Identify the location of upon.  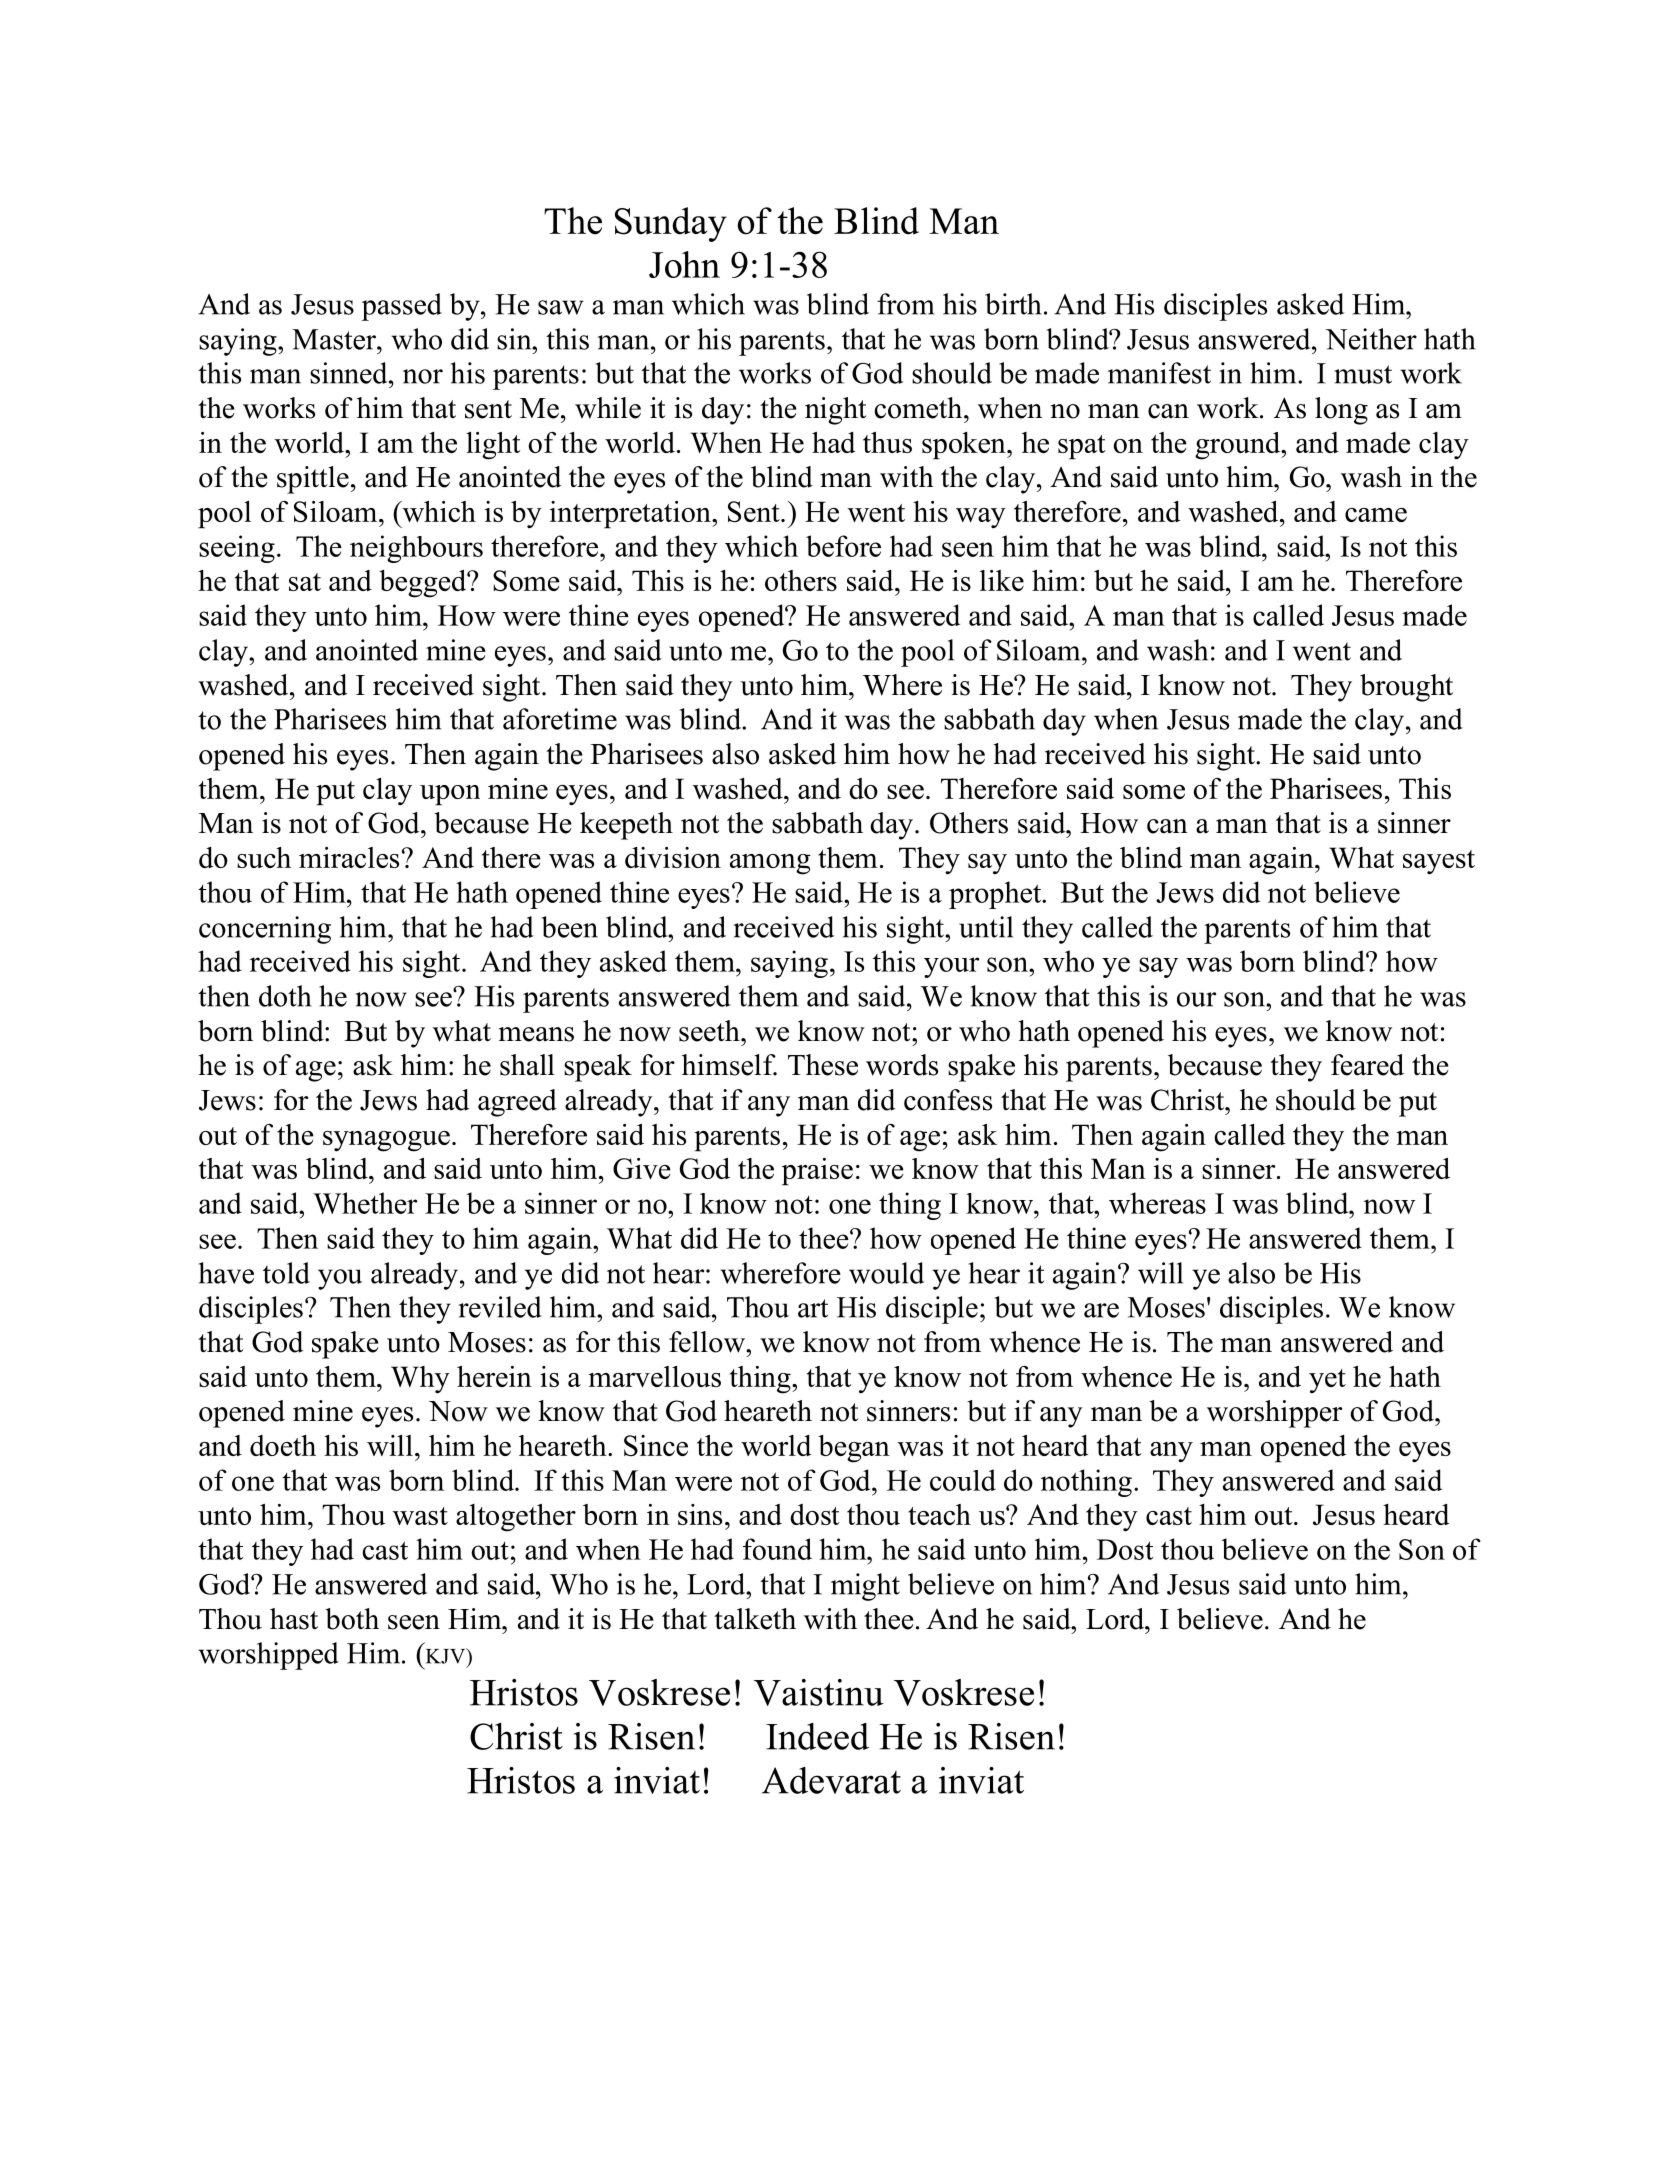
(450, 795).
